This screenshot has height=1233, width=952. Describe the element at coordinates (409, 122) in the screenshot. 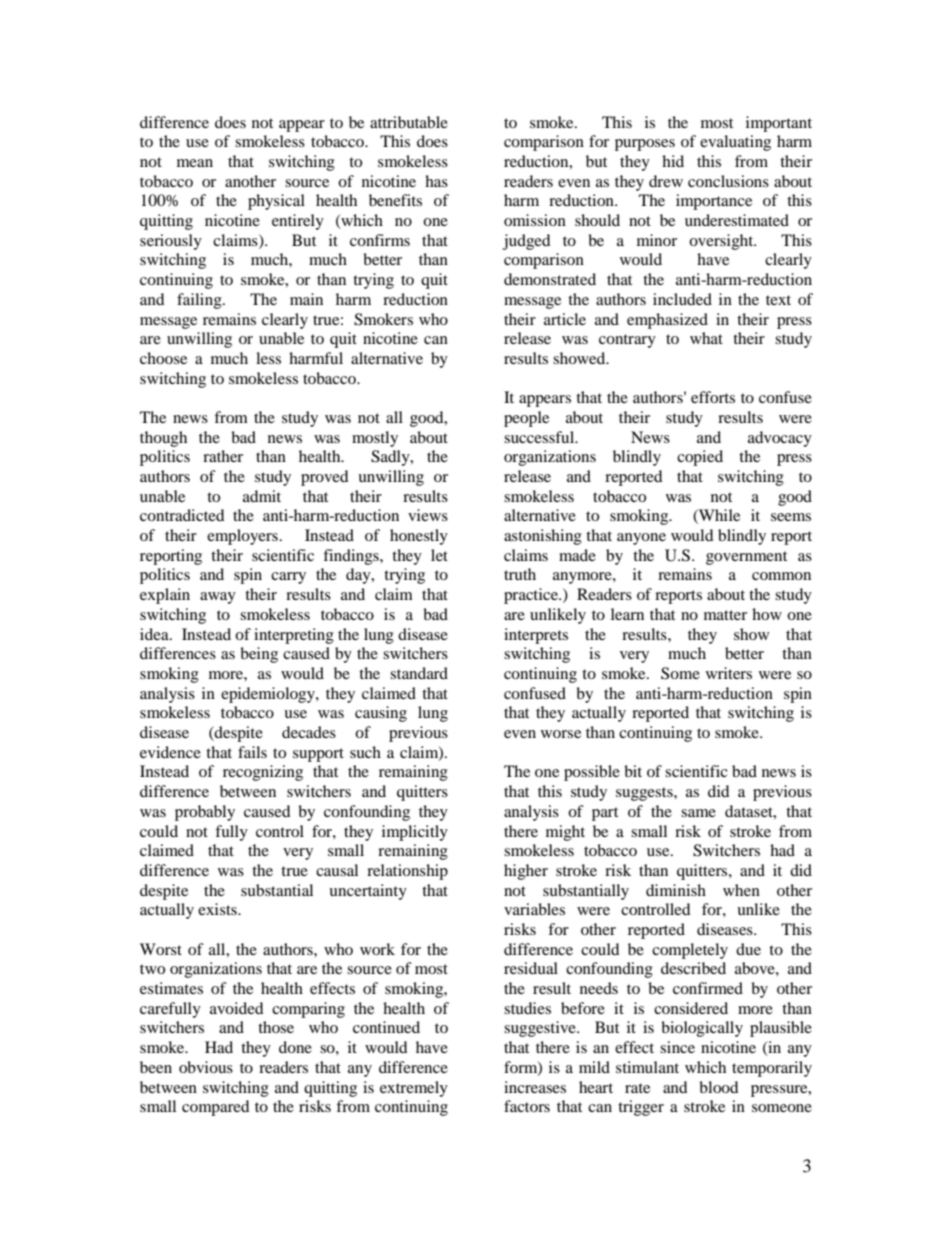

I see `attributable` at that location.
